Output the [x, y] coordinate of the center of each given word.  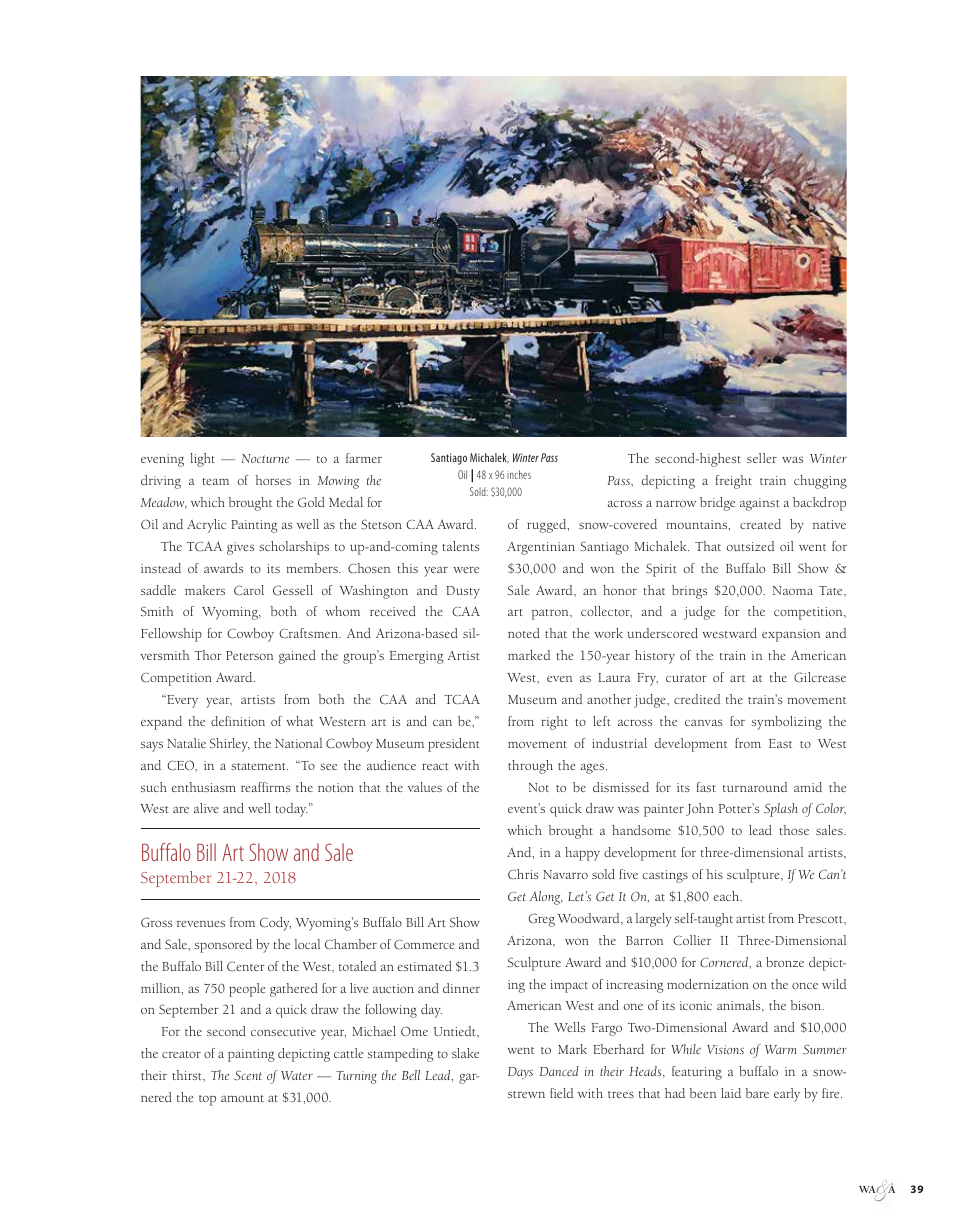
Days [520, 1073]
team [215, 481]
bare [757, 1093]
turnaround [755, 787]
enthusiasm [204, 787]
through [530, 767]
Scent [248, 1075]
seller [762, 458]
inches [519, 474]
